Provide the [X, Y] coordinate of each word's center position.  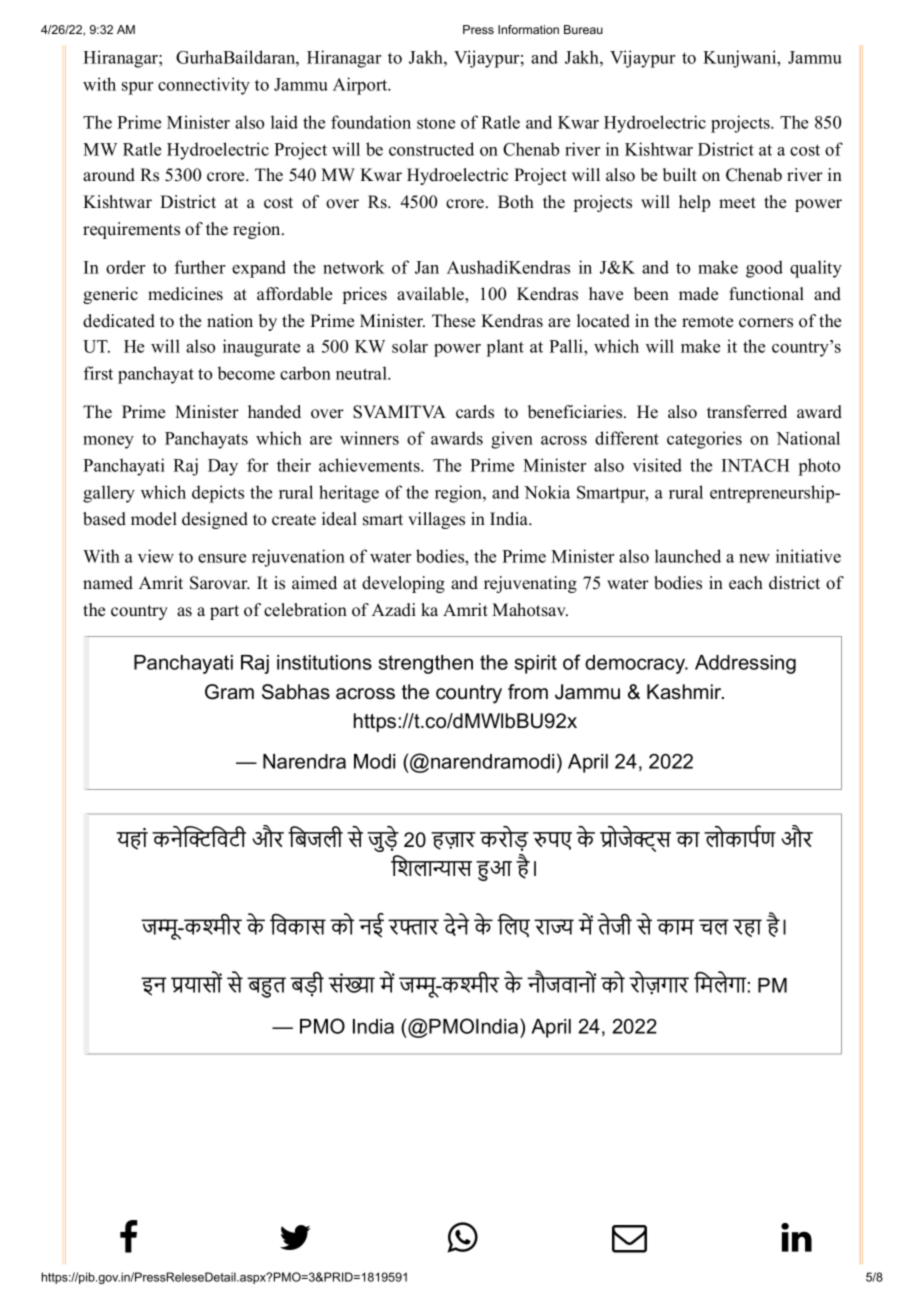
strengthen [425, 664]
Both [516, 202]
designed [215, 520]
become [246, 373]
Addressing [745, 664]
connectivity [204, 86]
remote [707, 322]
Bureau [583, 29]
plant [505, 348]
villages [436, 520]
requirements [131, 230]
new [754, 558]
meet [737, 203]
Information [528, 29]
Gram [229, 692]
